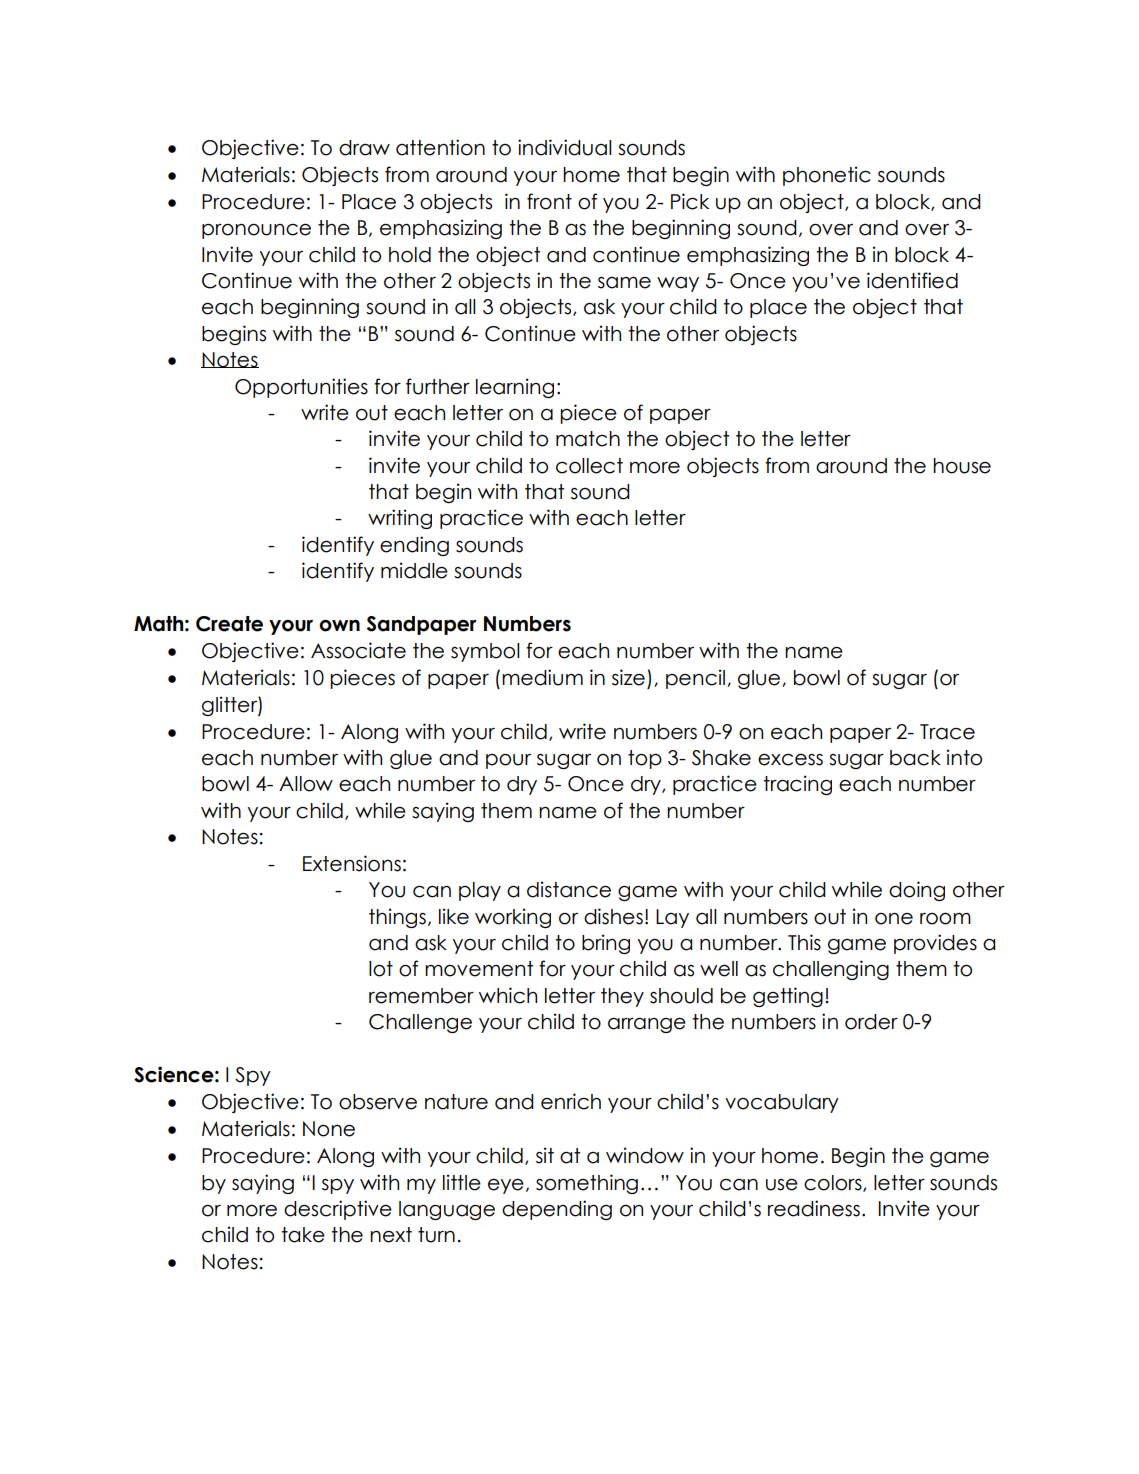 The width and height of the document is (1139, 1474). Describe the element at coordinates (587, 1184) in the document. I see `something` at that location.
